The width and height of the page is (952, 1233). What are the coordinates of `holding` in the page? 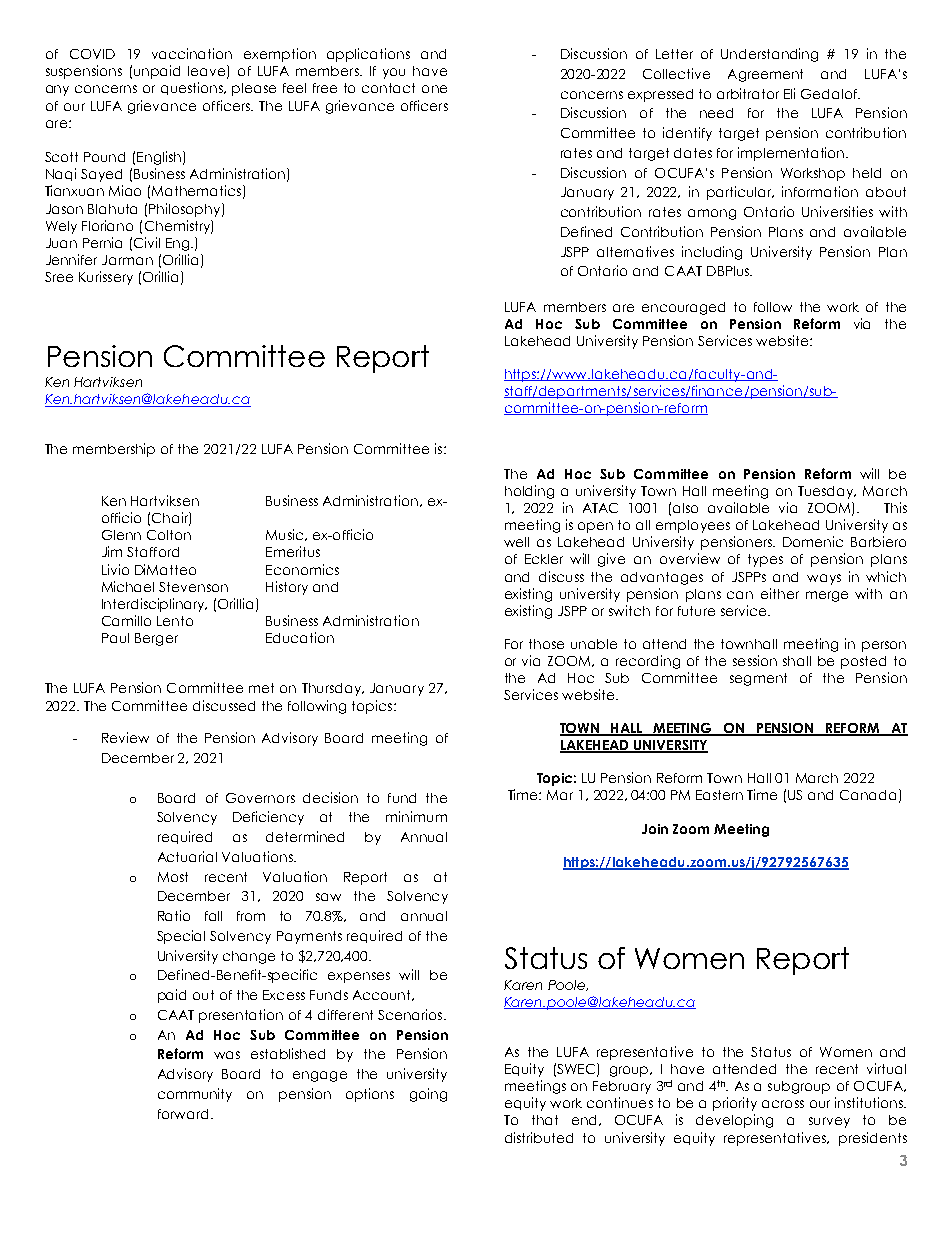 It's located at (529, 492).
